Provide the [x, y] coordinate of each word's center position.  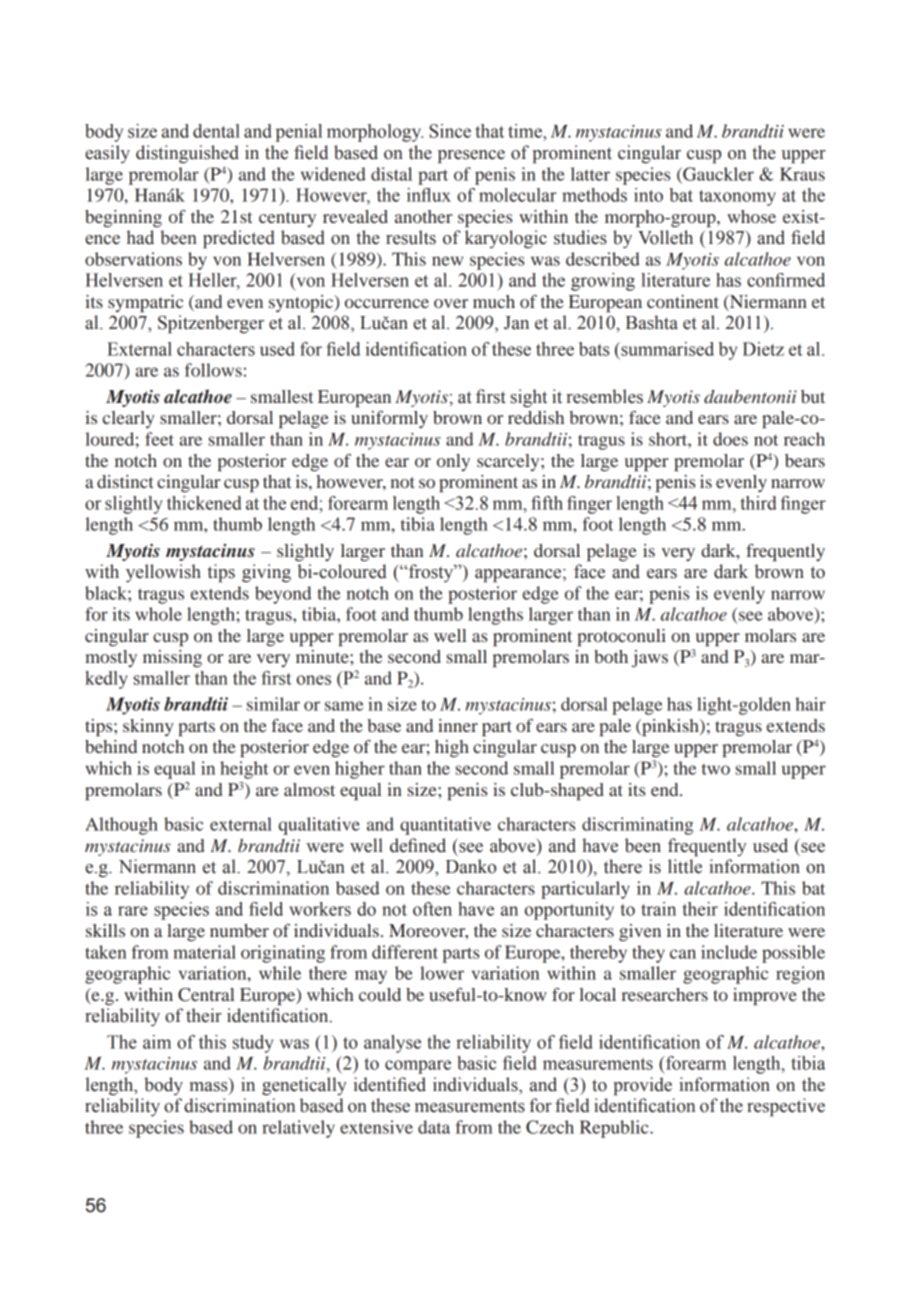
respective [786, 1107]
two [716, 769]
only [453, 462]
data [434, 1127]
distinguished [187, 154]
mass [208, 1087]
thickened [204, 503]
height [244, 770]
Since [450, 131]
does [730, 439]
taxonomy [737, 198]
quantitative [445, 826]
